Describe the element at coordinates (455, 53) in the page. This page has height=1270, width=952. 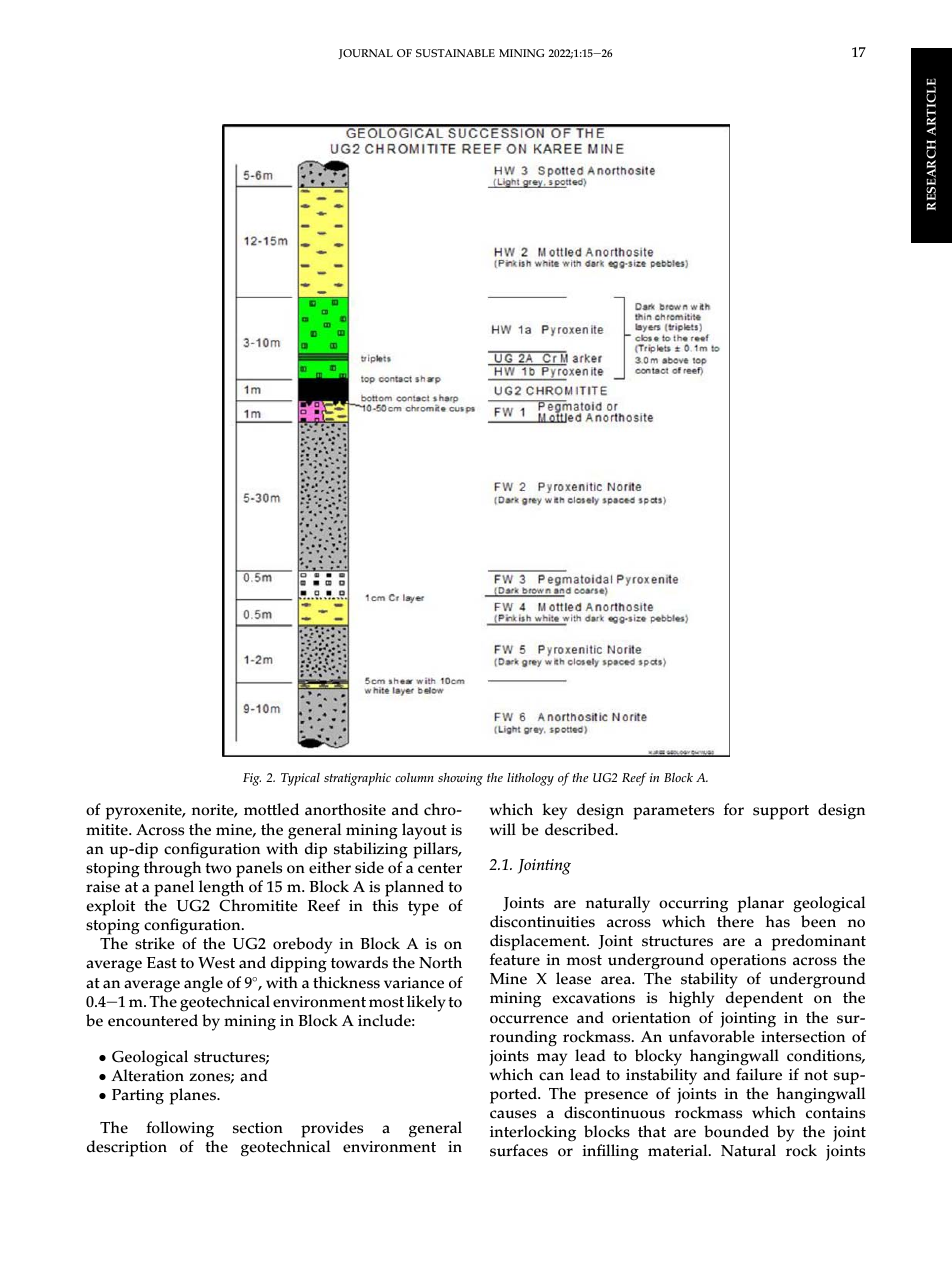
I see `SUSTAINABLE` at that location.
